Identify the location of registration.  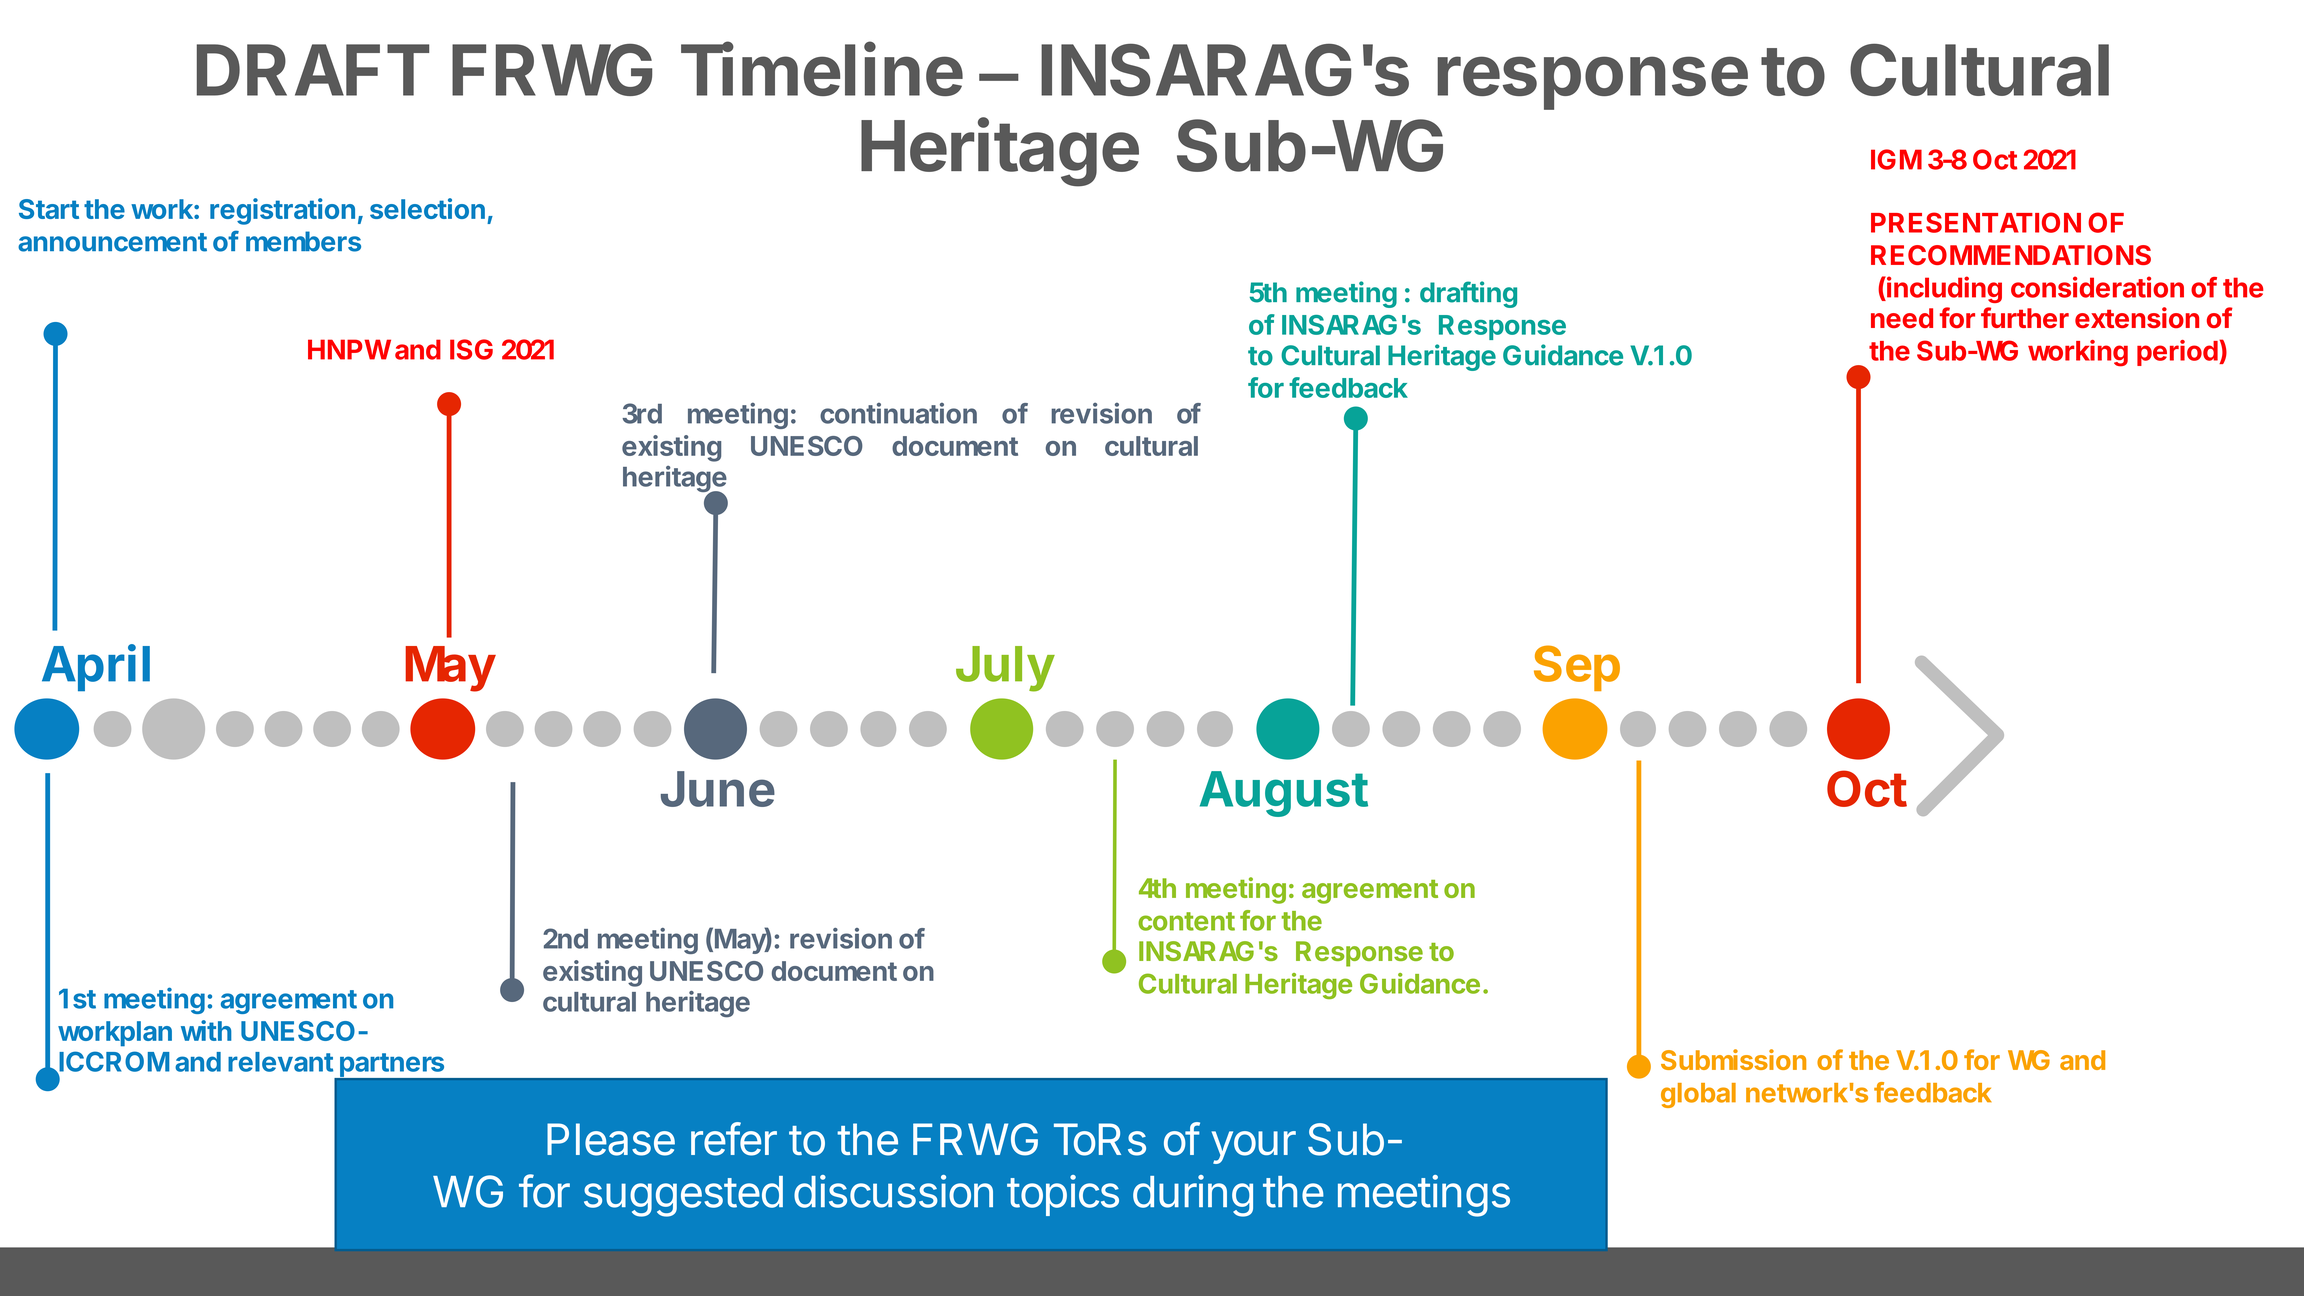
(282, 211).
